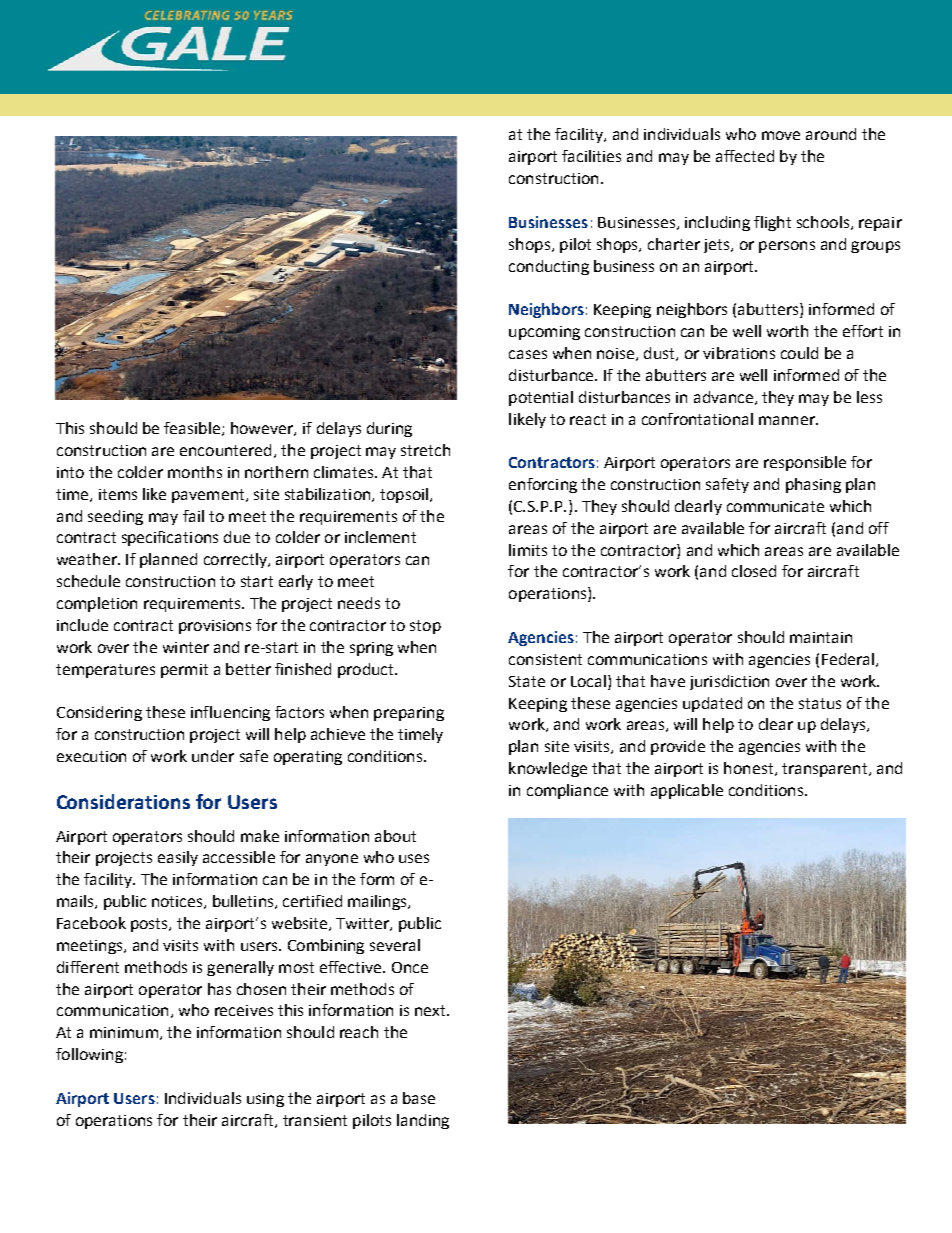 Image resolution: width=952 pixels, height=1233 pixels. I want to click on winter, so click(186, 647).
